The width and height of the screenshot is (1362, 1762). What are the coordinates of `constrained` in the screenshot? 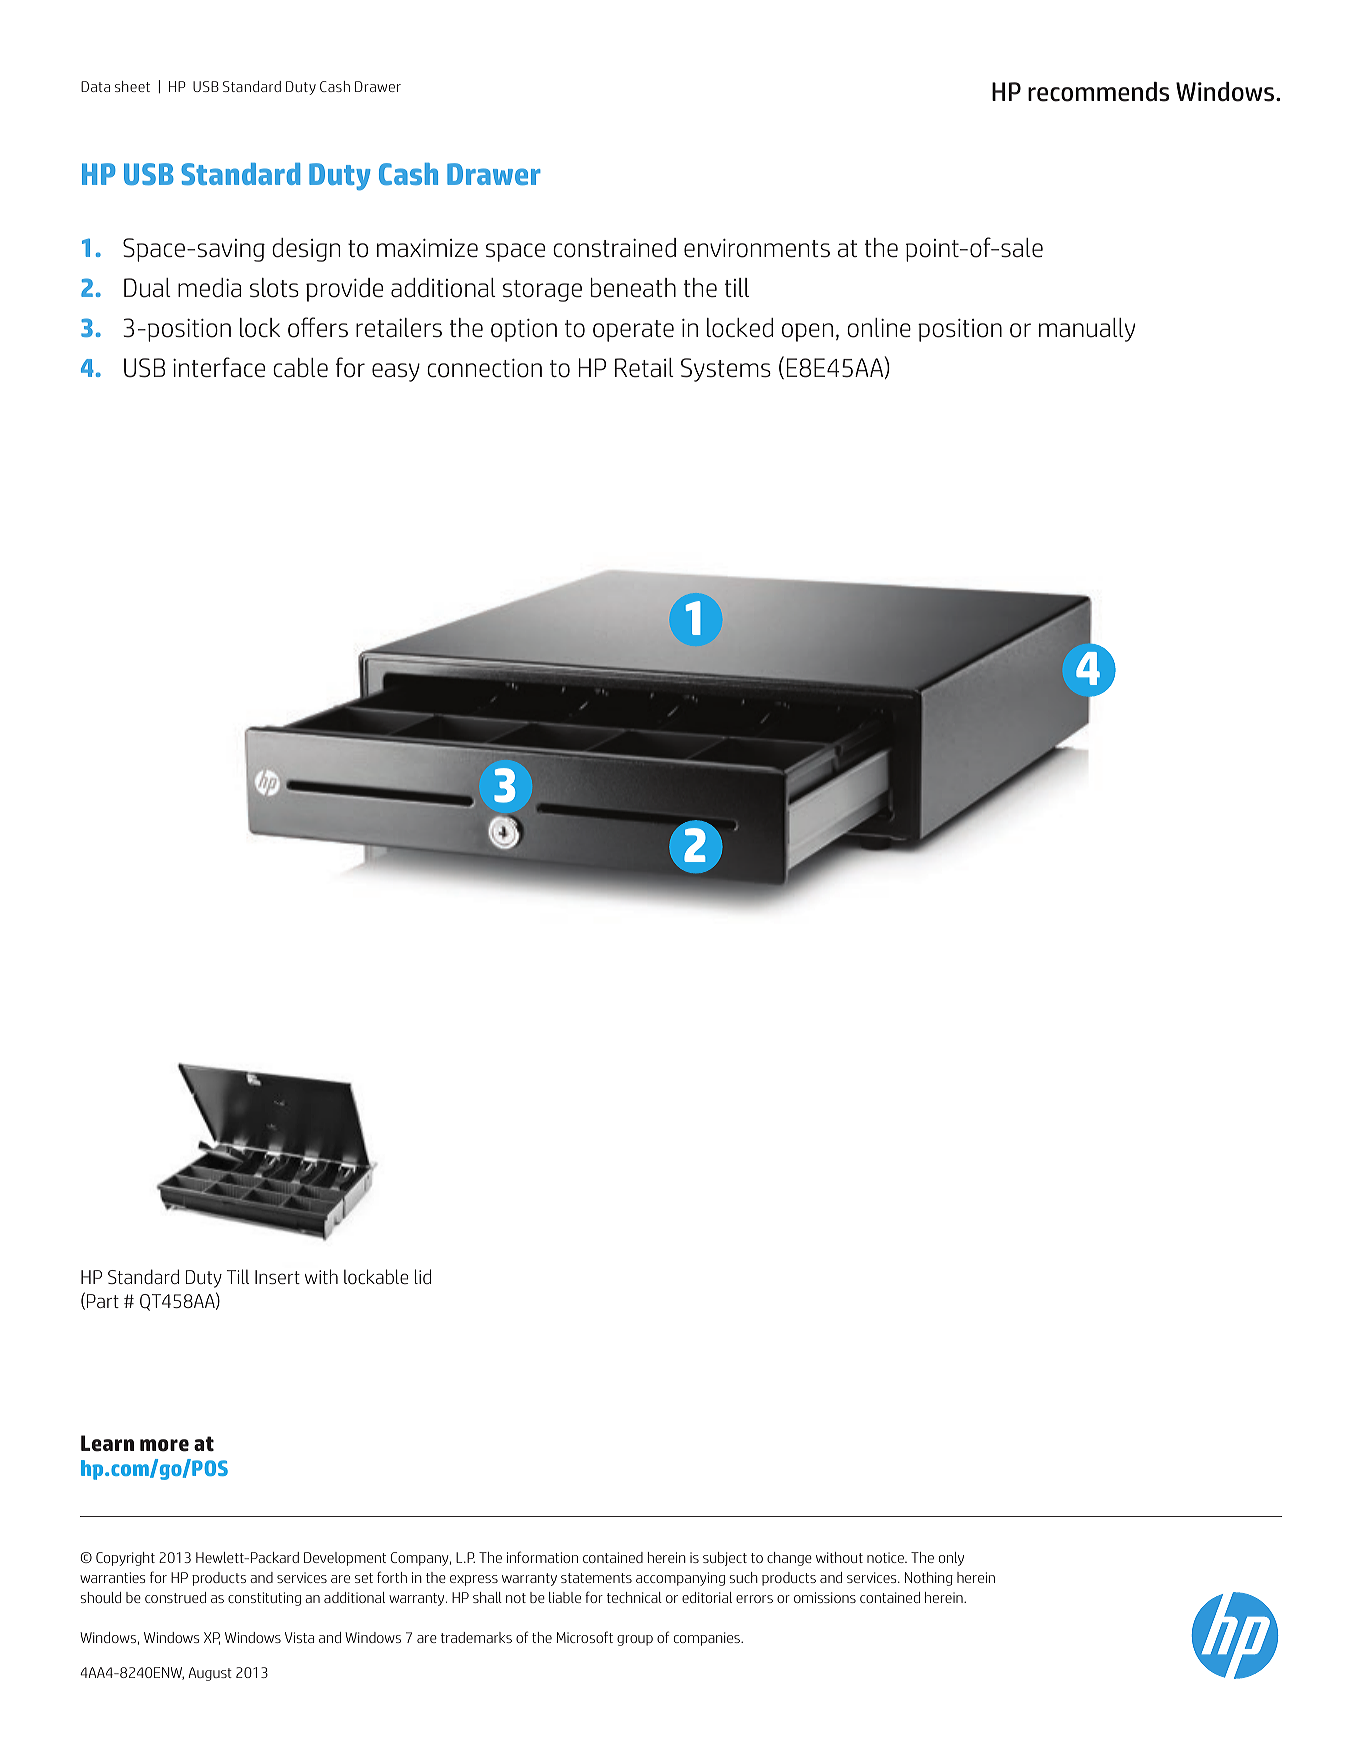 It's located at (614, 248).
